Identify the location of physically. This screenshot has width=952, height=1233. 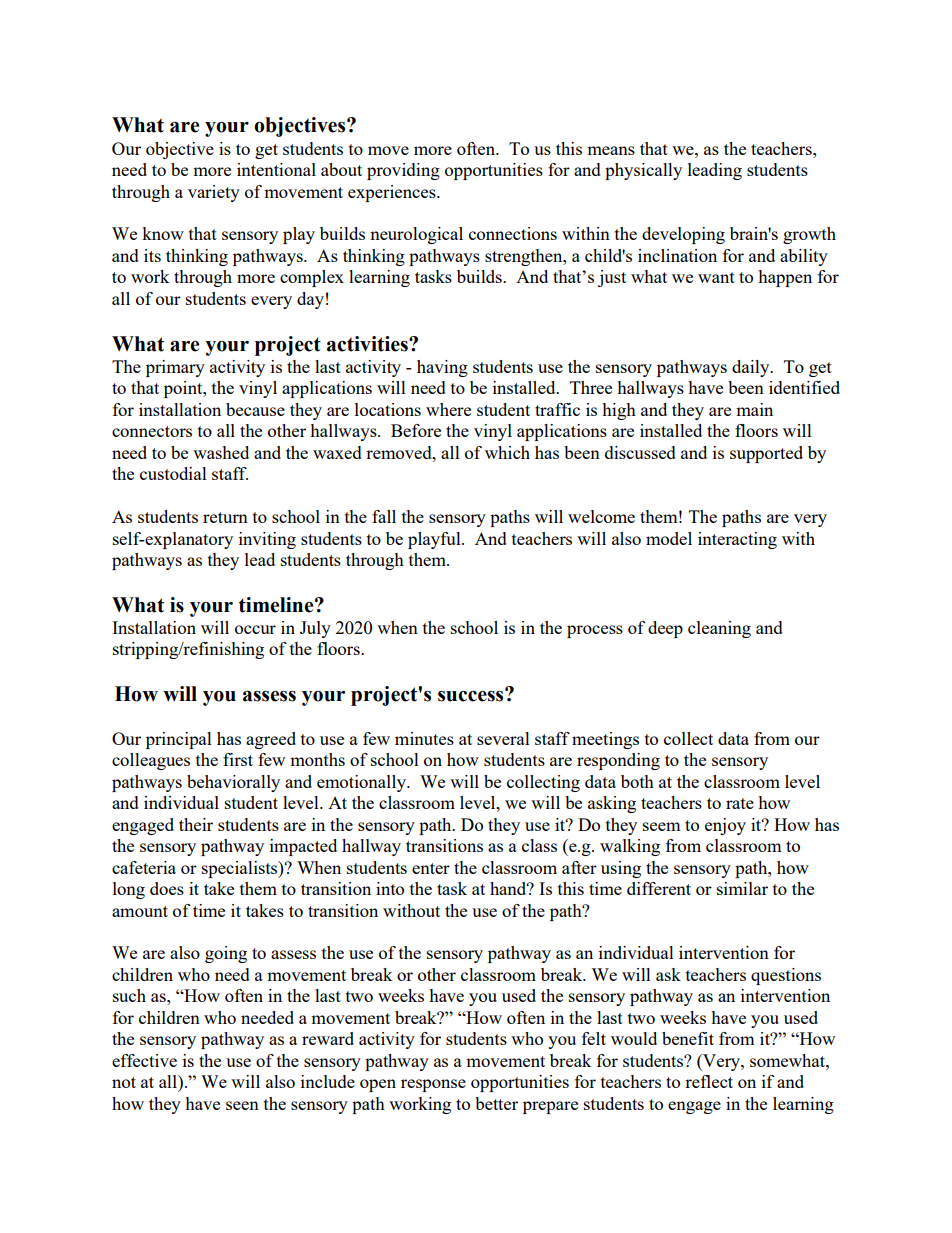
(643, 171).
